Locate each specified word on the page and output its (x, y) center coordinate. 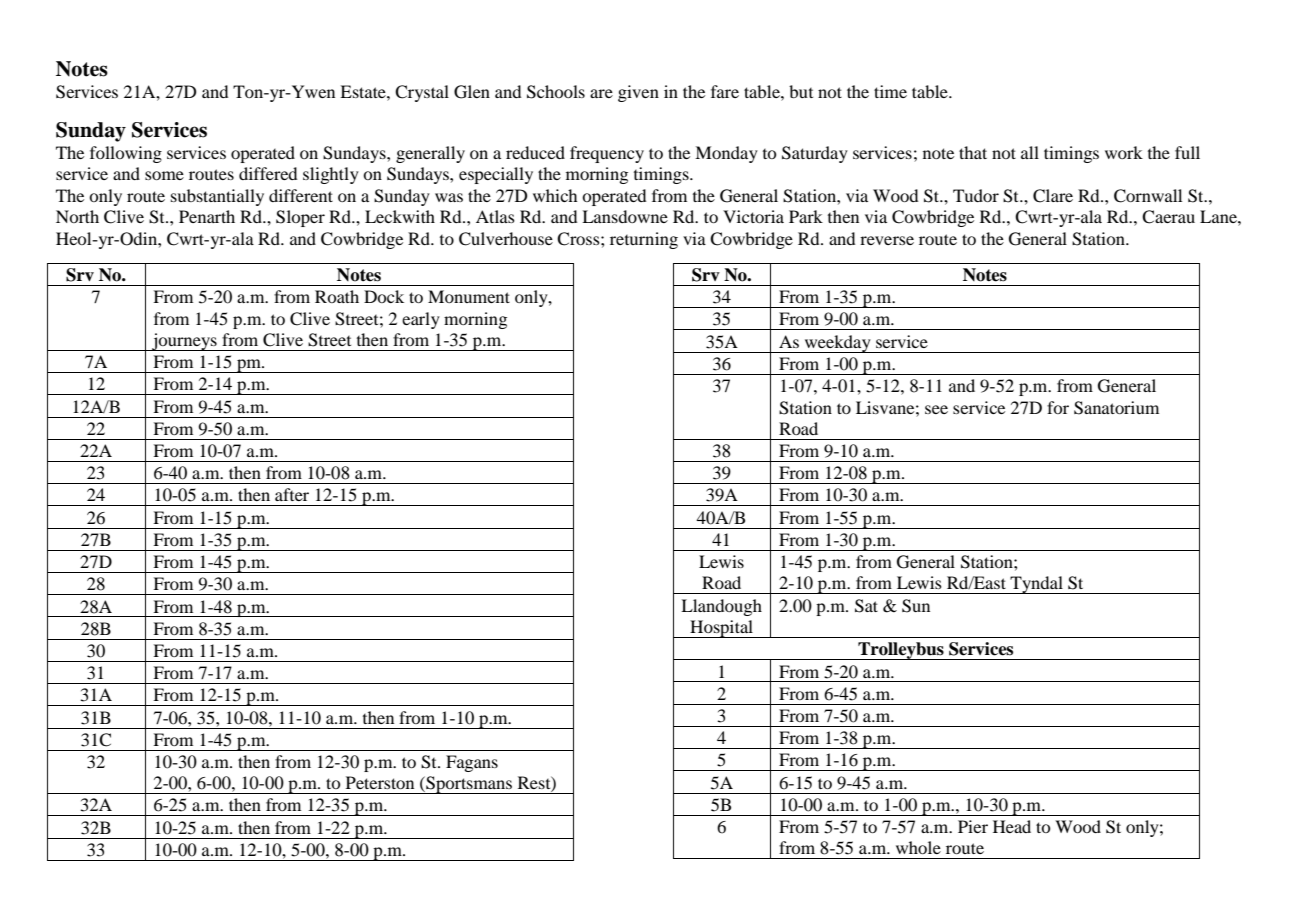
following (126, 154)
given (638, 93)
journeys (184, 342)
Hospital (721, 629)
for (1058, 407)
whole (918, 847)
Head (1012, 826)
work (1124, 152)
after (292, 494)
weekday (837, 344)
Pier (973, 826)
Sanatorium (1116, 408)
